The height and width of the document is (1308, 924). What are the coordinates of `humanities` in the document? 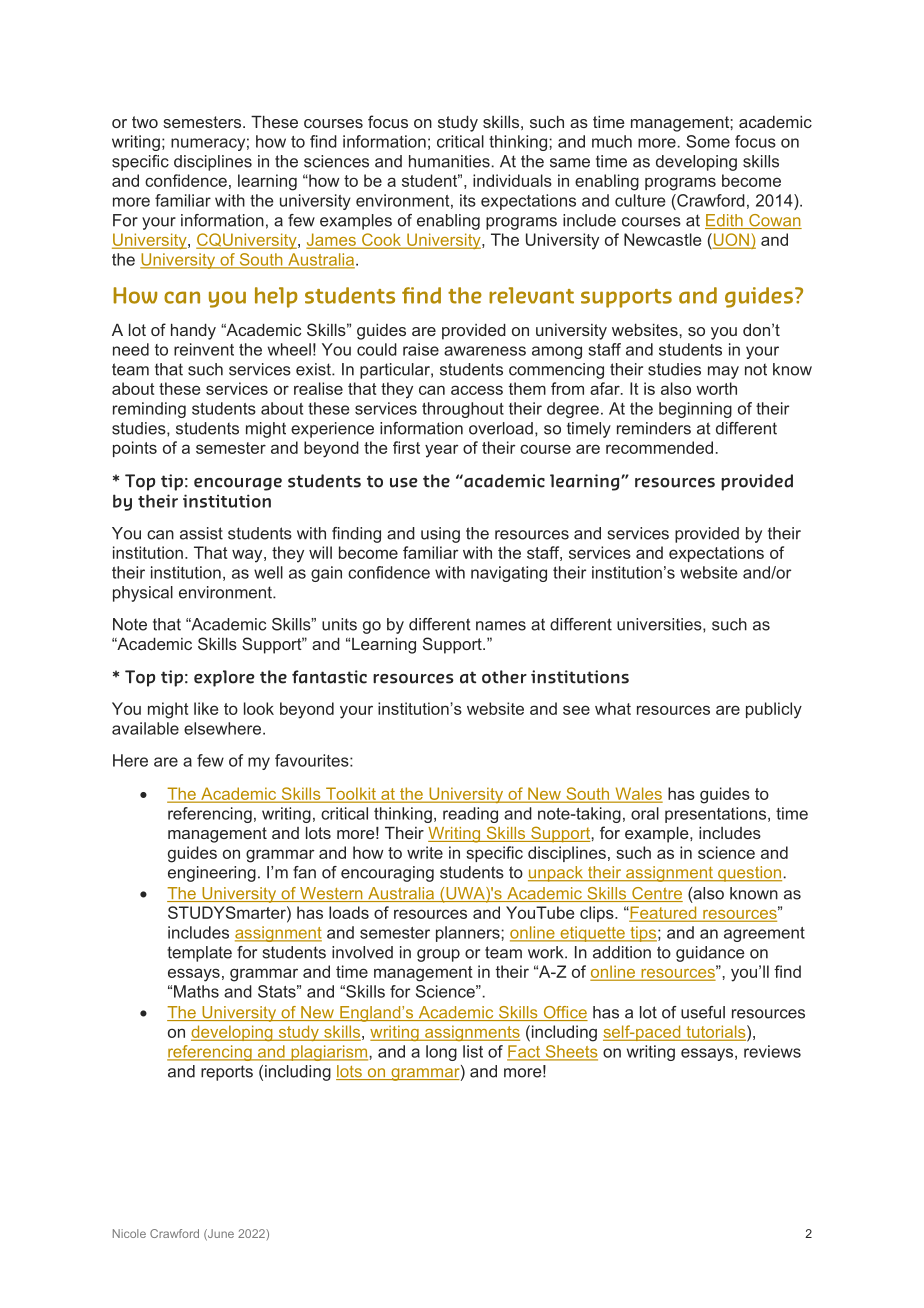 It's located at (449, 161).
